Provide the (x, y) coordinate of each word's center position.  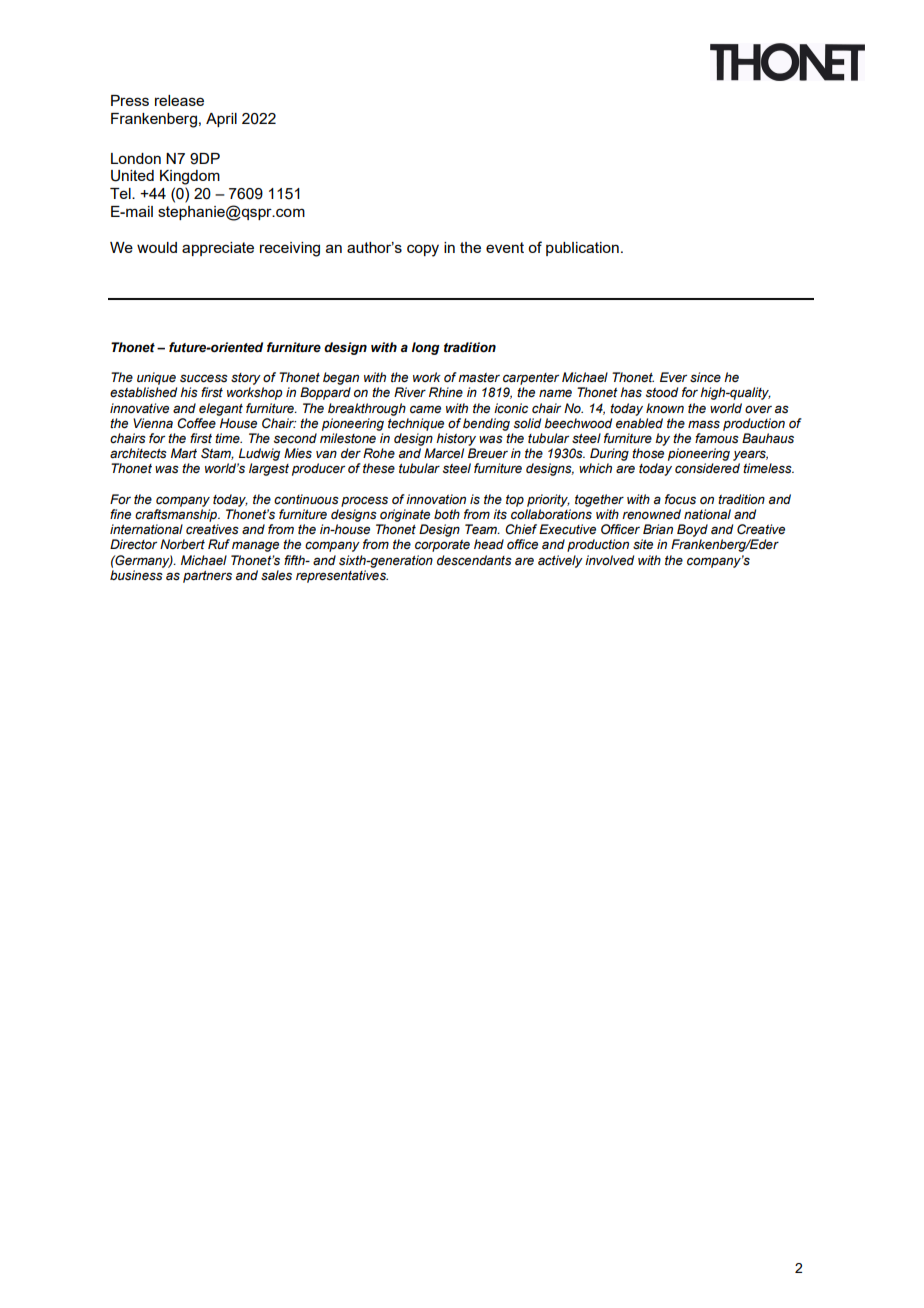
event (505, 247)
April (221, 120)
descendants (474, 560)
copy (423, 250)
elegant (221, 409)
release (179, 100)
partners (207, 577)
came (425, 409)
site (643, 544)
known (665, 408)
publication (582, 249)
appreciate (218, 249)
